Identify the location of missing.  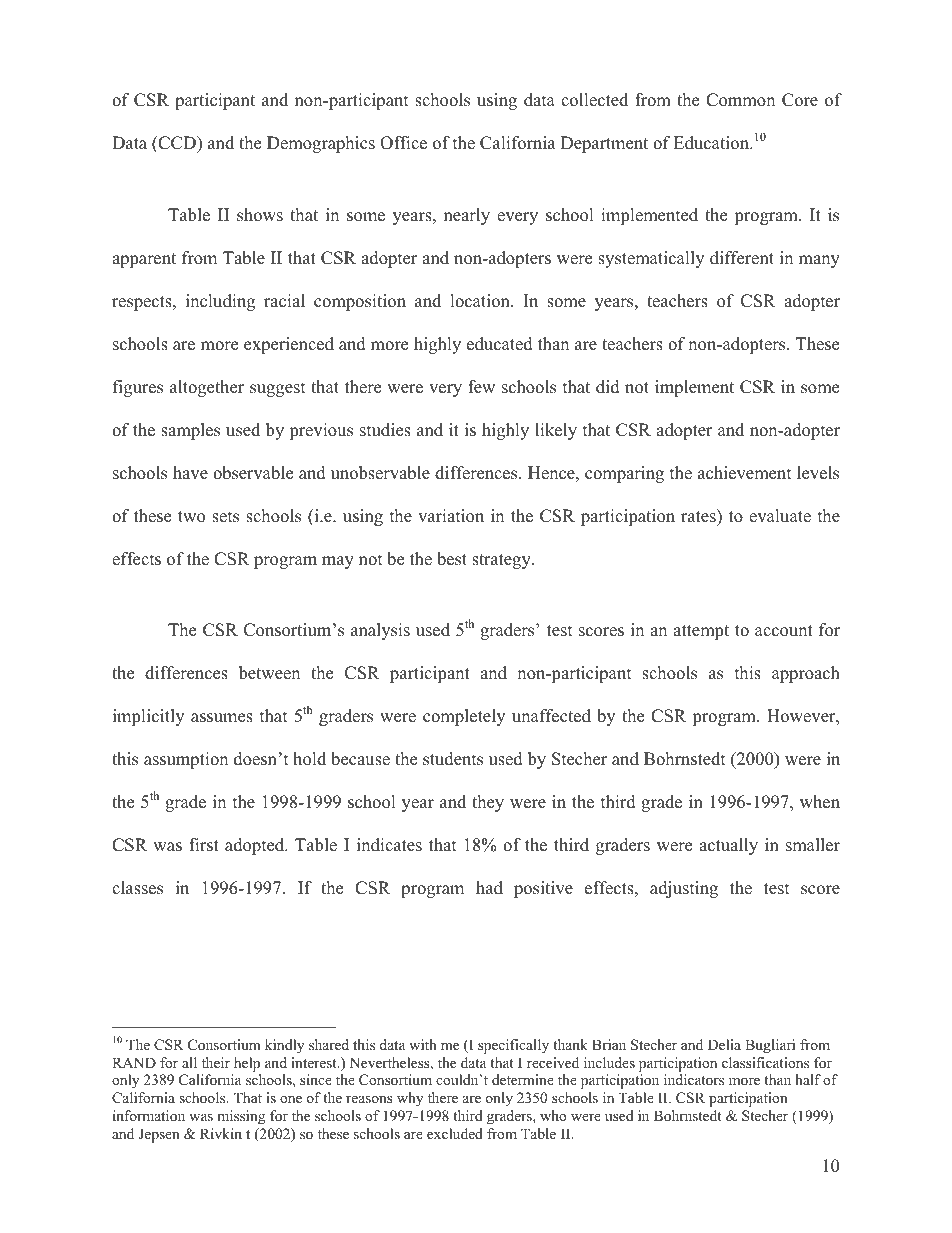
(241, 1117).
